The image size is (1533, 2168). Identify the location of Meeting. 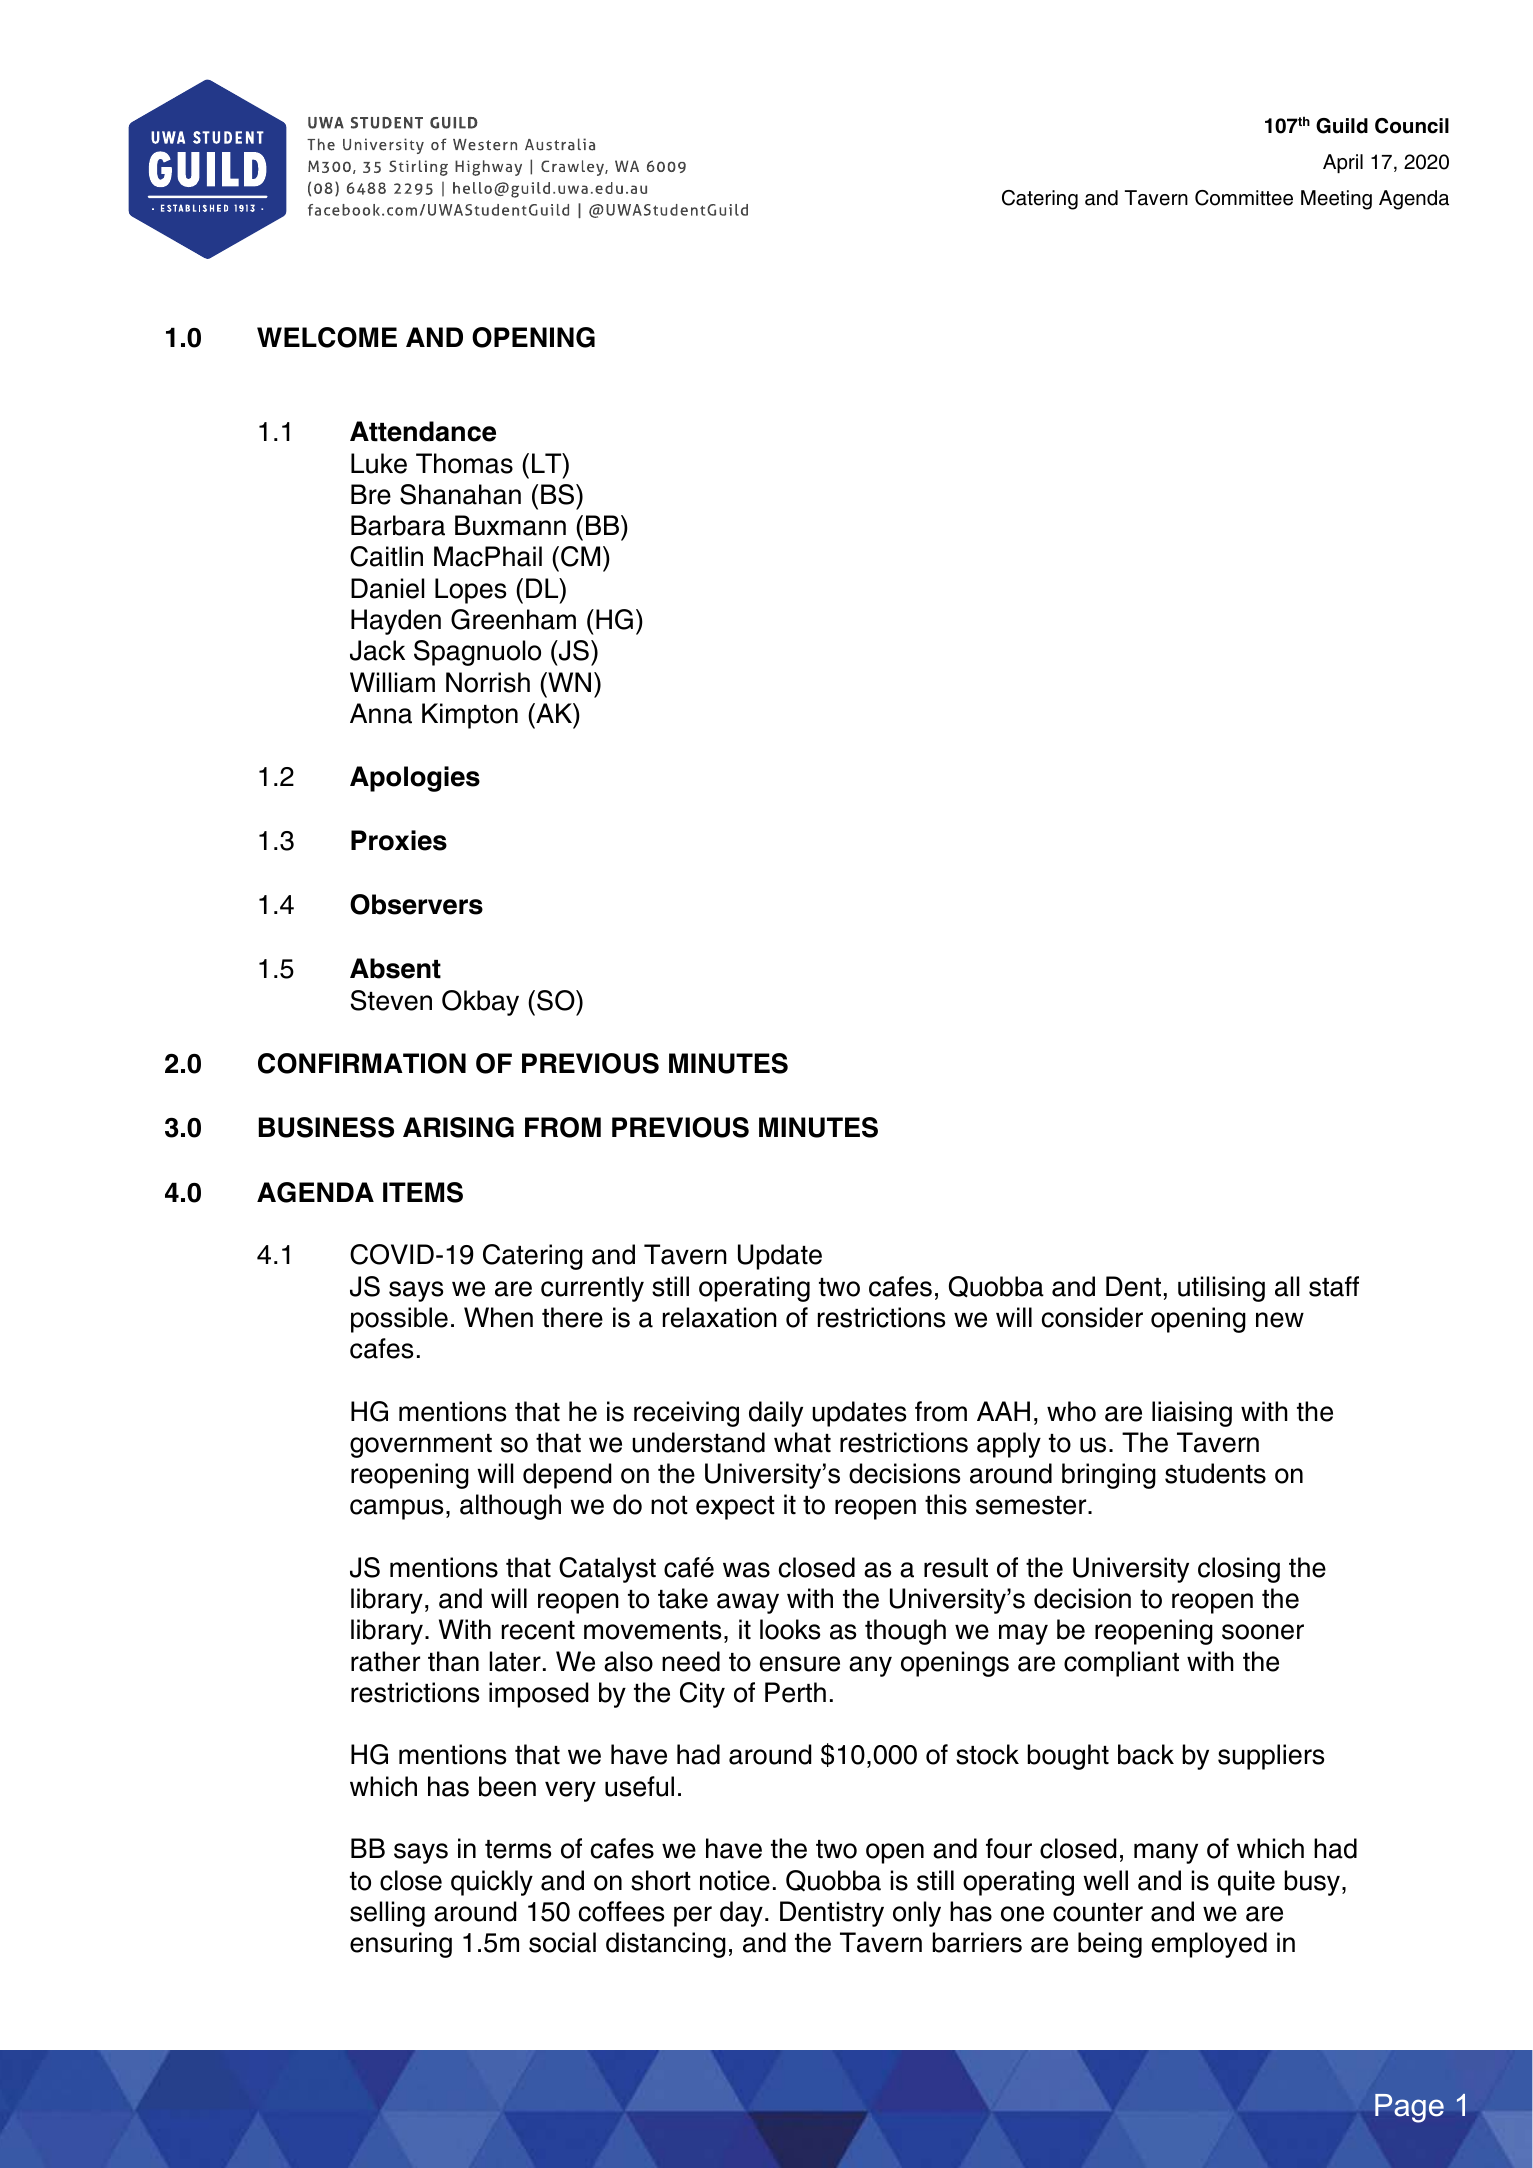
(1336, 200).
